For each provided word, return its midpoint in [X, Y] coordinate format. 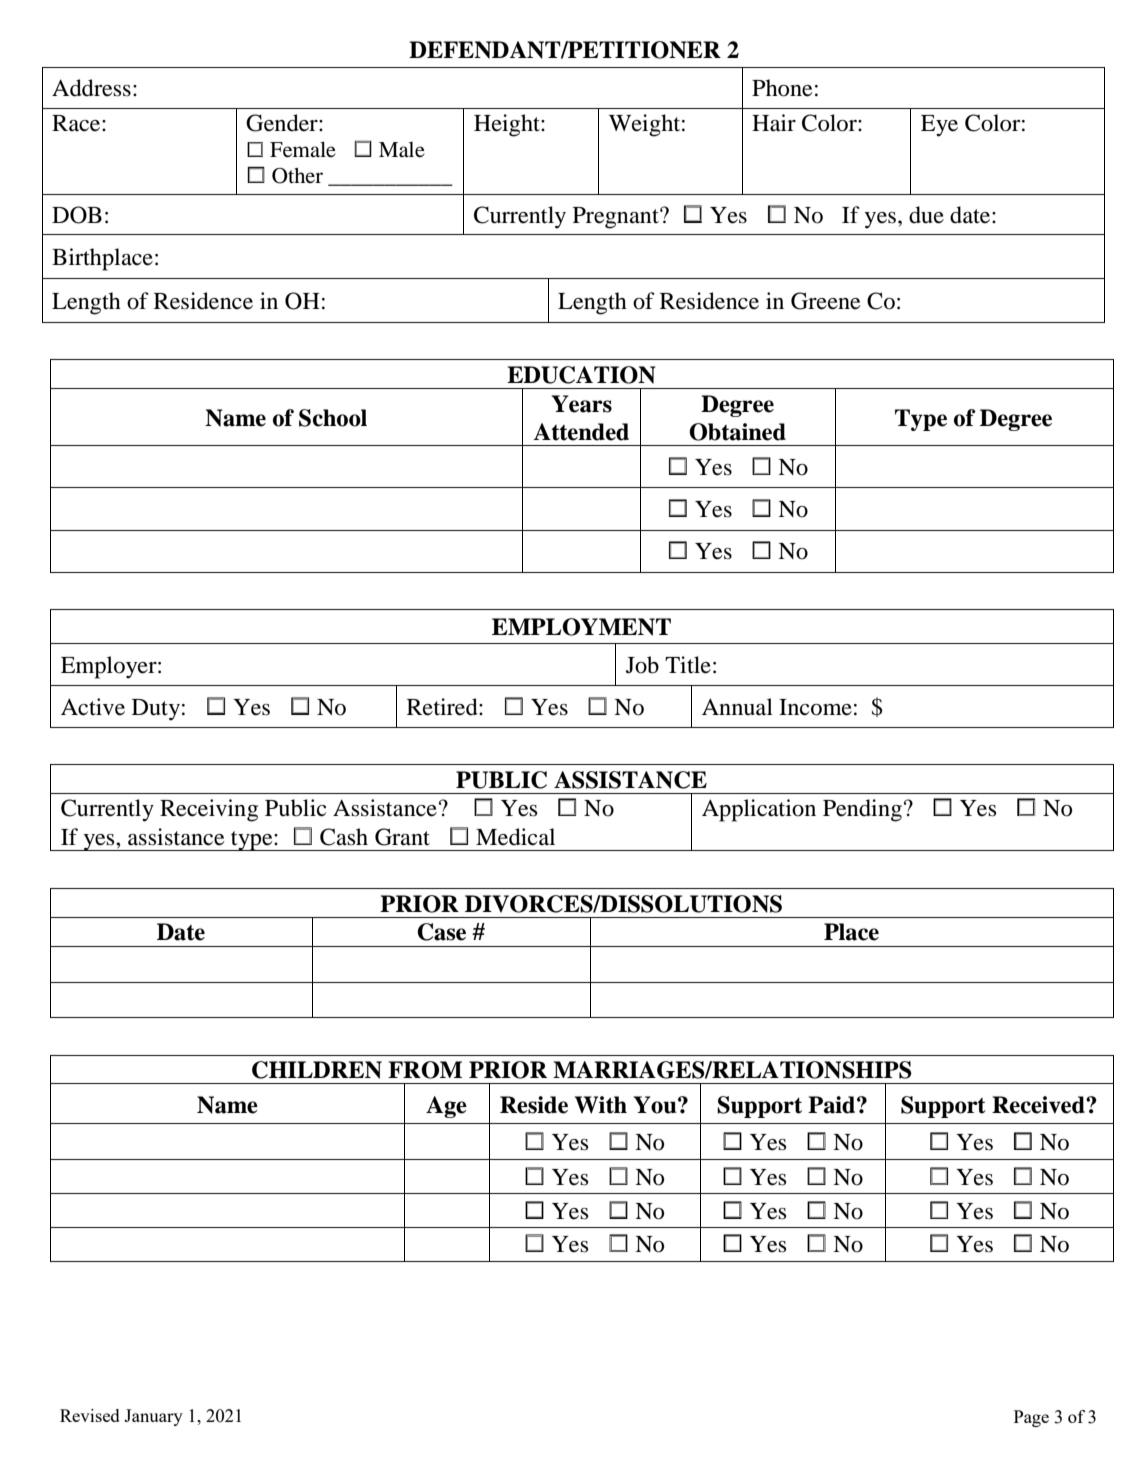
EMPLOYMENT [581, 627]
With [601, 1105]
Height [508, 125]
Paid [833, 1105]
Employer [110, 667]
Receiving [209, 810]
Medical [515, 837]
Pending [862, 810]
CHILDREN [317, 1070]
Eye [939, 126]
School [333, 418]
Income [815, 707]
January [153, 1417]
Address [91, 88]
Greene [826, 301]
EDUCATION [581, 375]
